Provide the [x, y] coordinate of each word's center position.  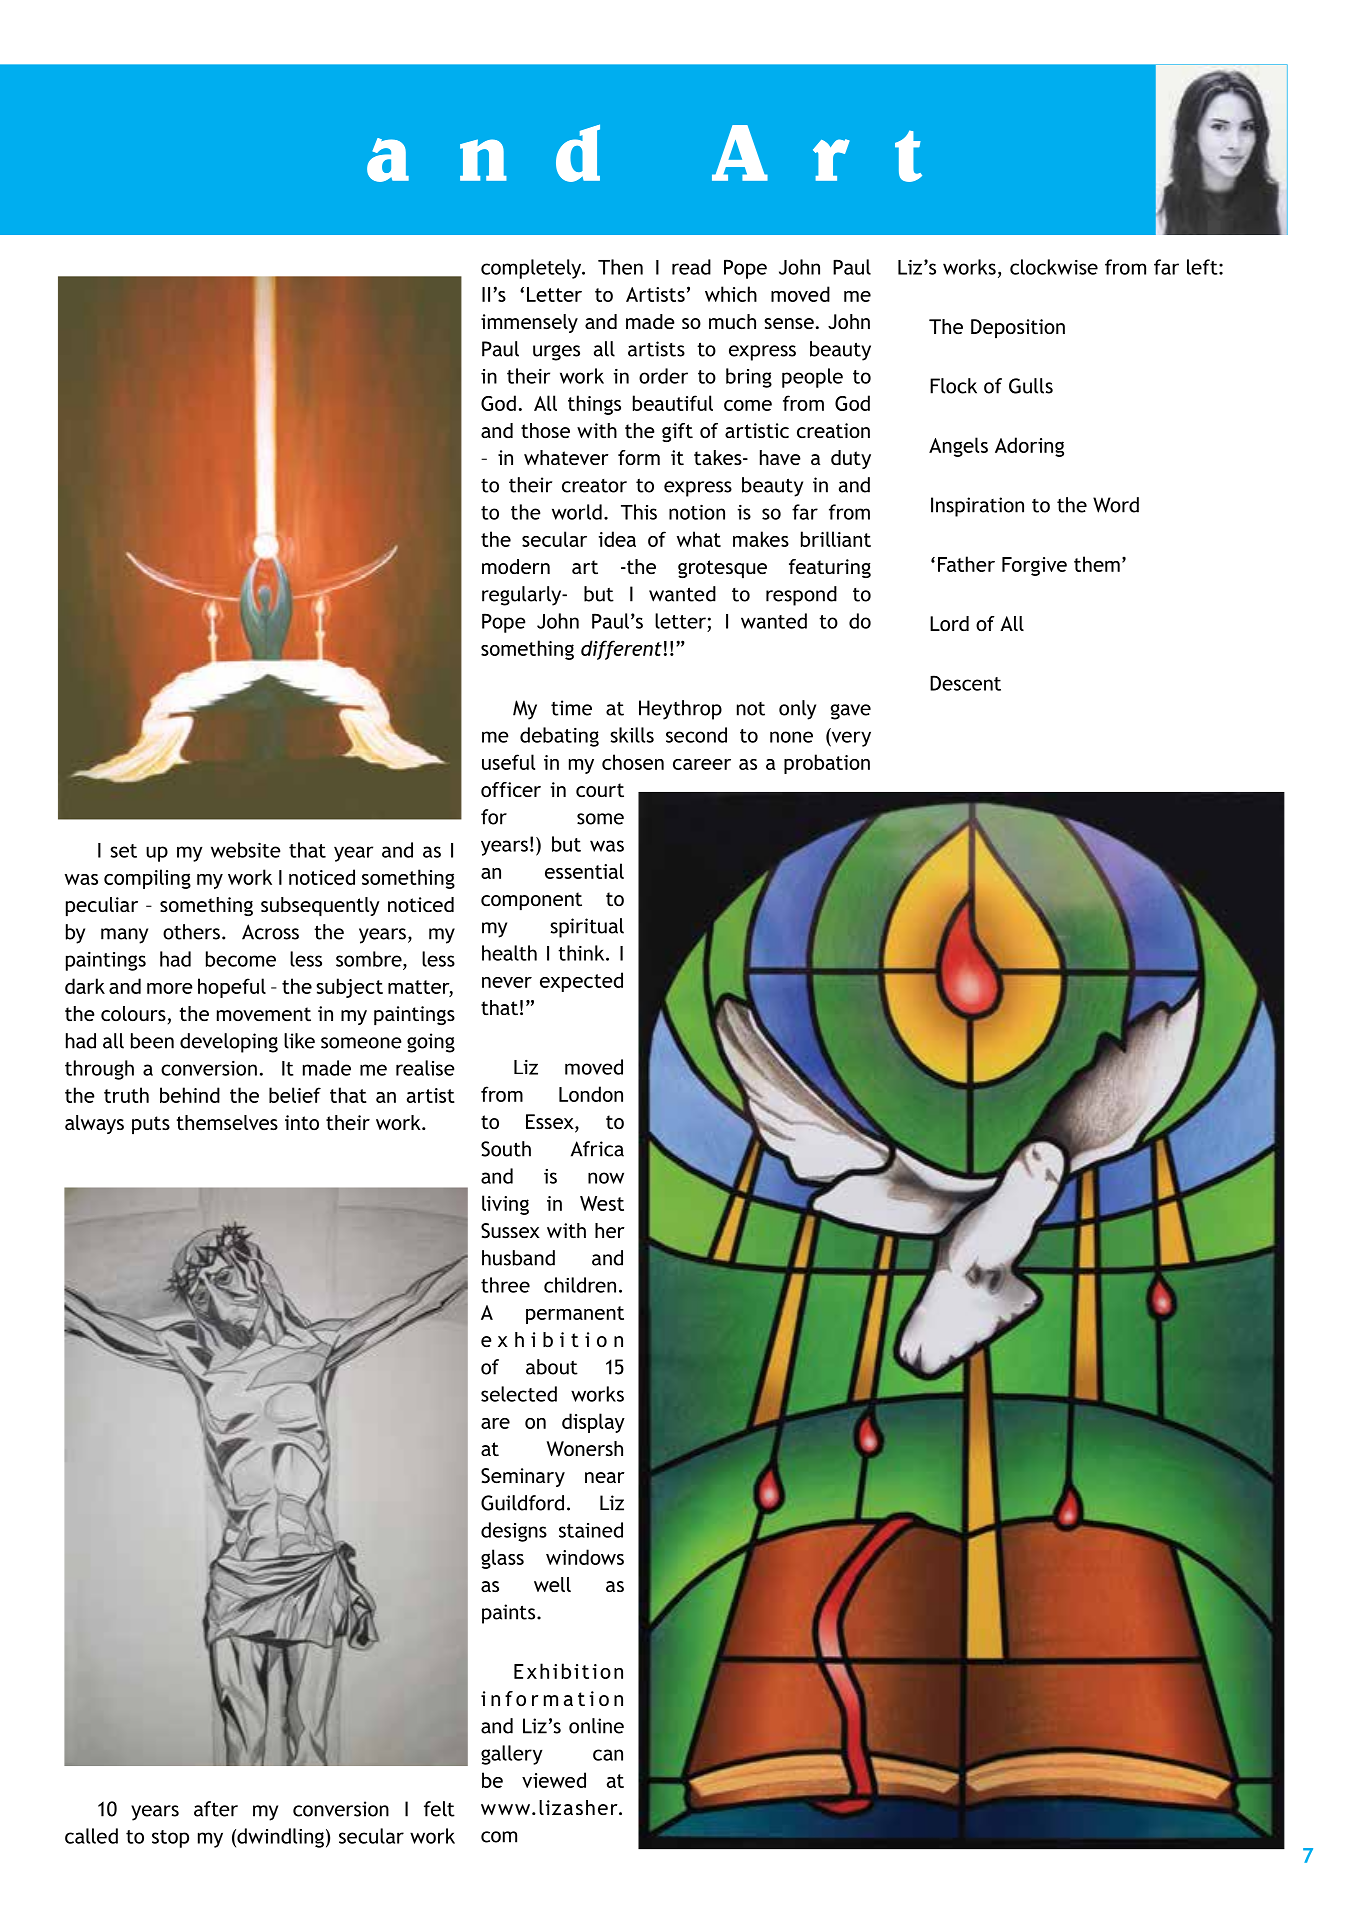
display [593, 1423]
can [608, 1755]
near [605, 1477]
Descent [965, 683]
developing [229, 1043]
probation [827, 764]
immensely [529, 323]
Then [620, 267]
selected [519, 1394]
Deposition [1018, 328]
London [591, 1094]
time [571, 708]
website [246, 850]
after [216, 1809]
